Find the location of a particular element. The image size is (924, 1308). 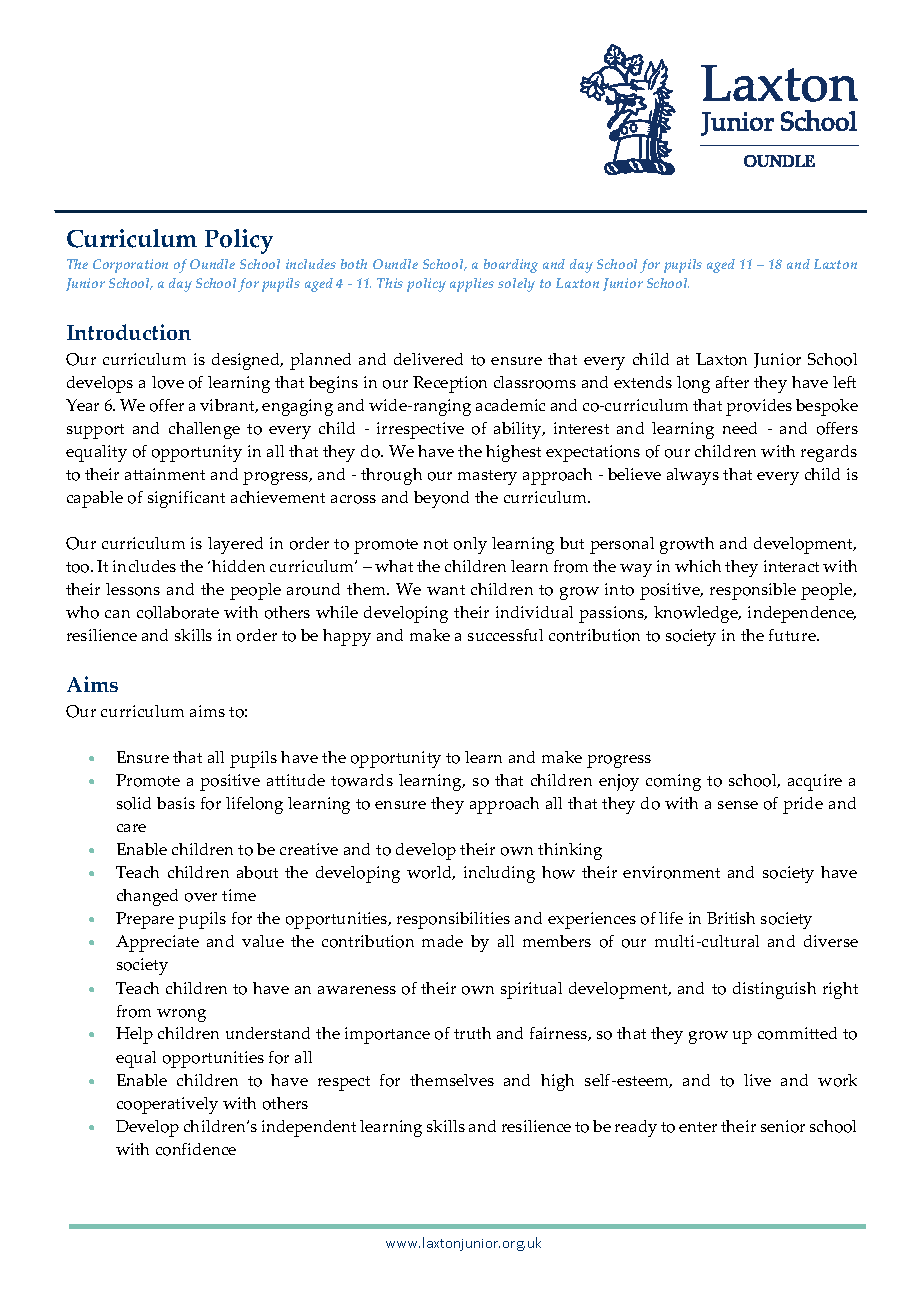

after is located at coordinates (732, 382).
